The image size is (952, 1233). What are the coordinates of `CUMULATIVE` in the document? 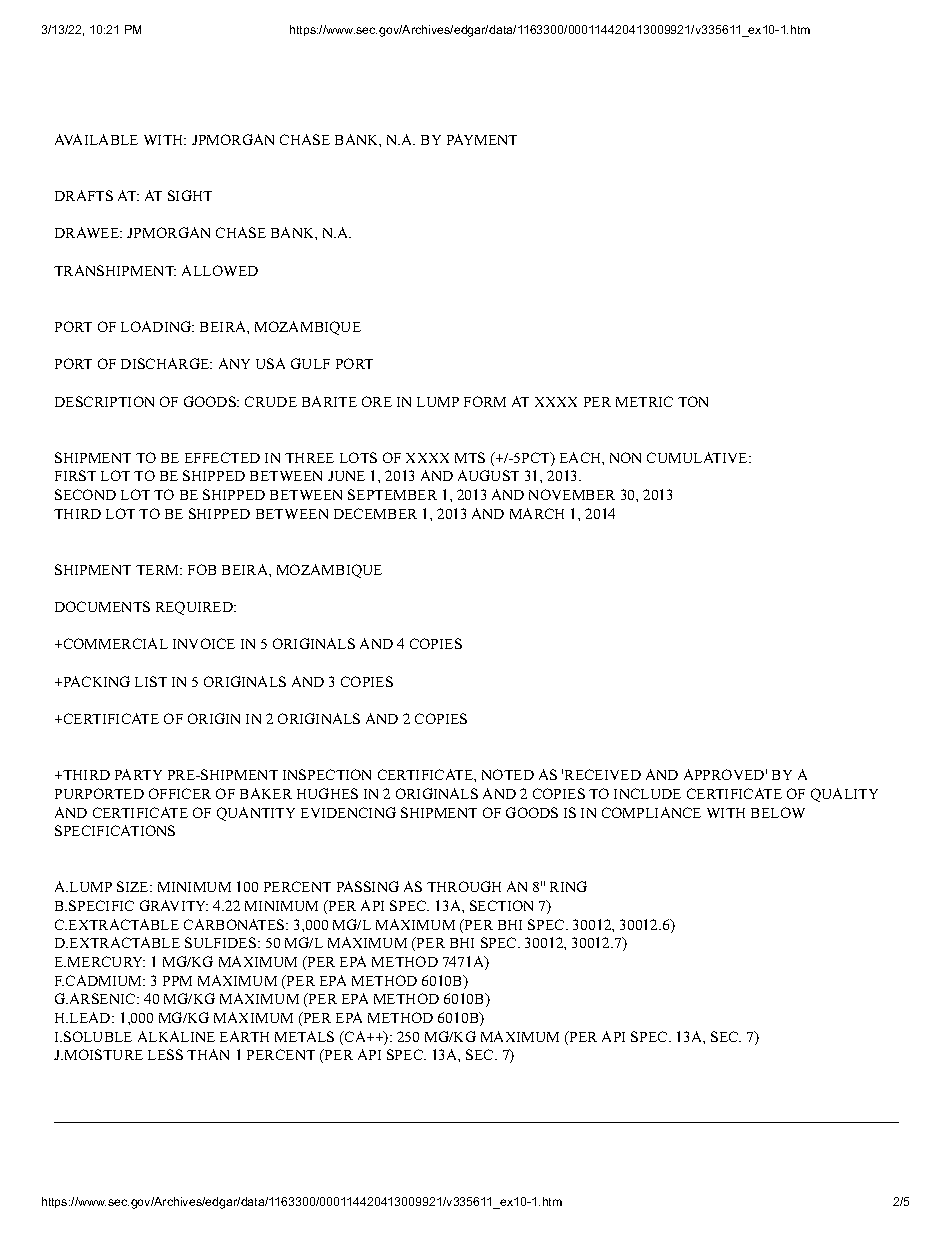 It's located at (698, 457).
